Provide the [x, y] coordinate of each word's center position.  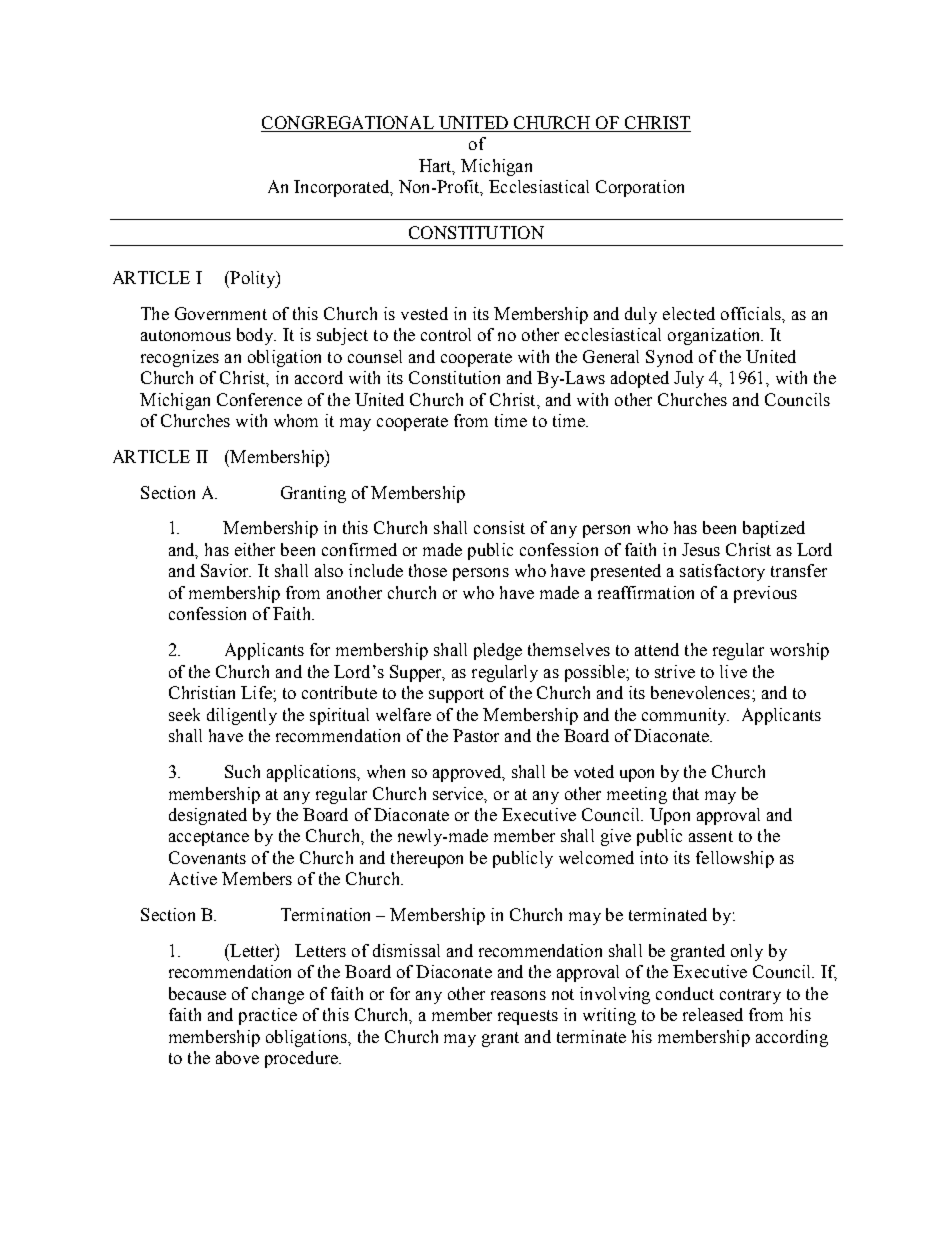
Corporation [640, 188]
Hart [437, 166]
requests [528, 1017]
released [713, 1014]
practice [268, 1016]
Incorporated [343, 188]
